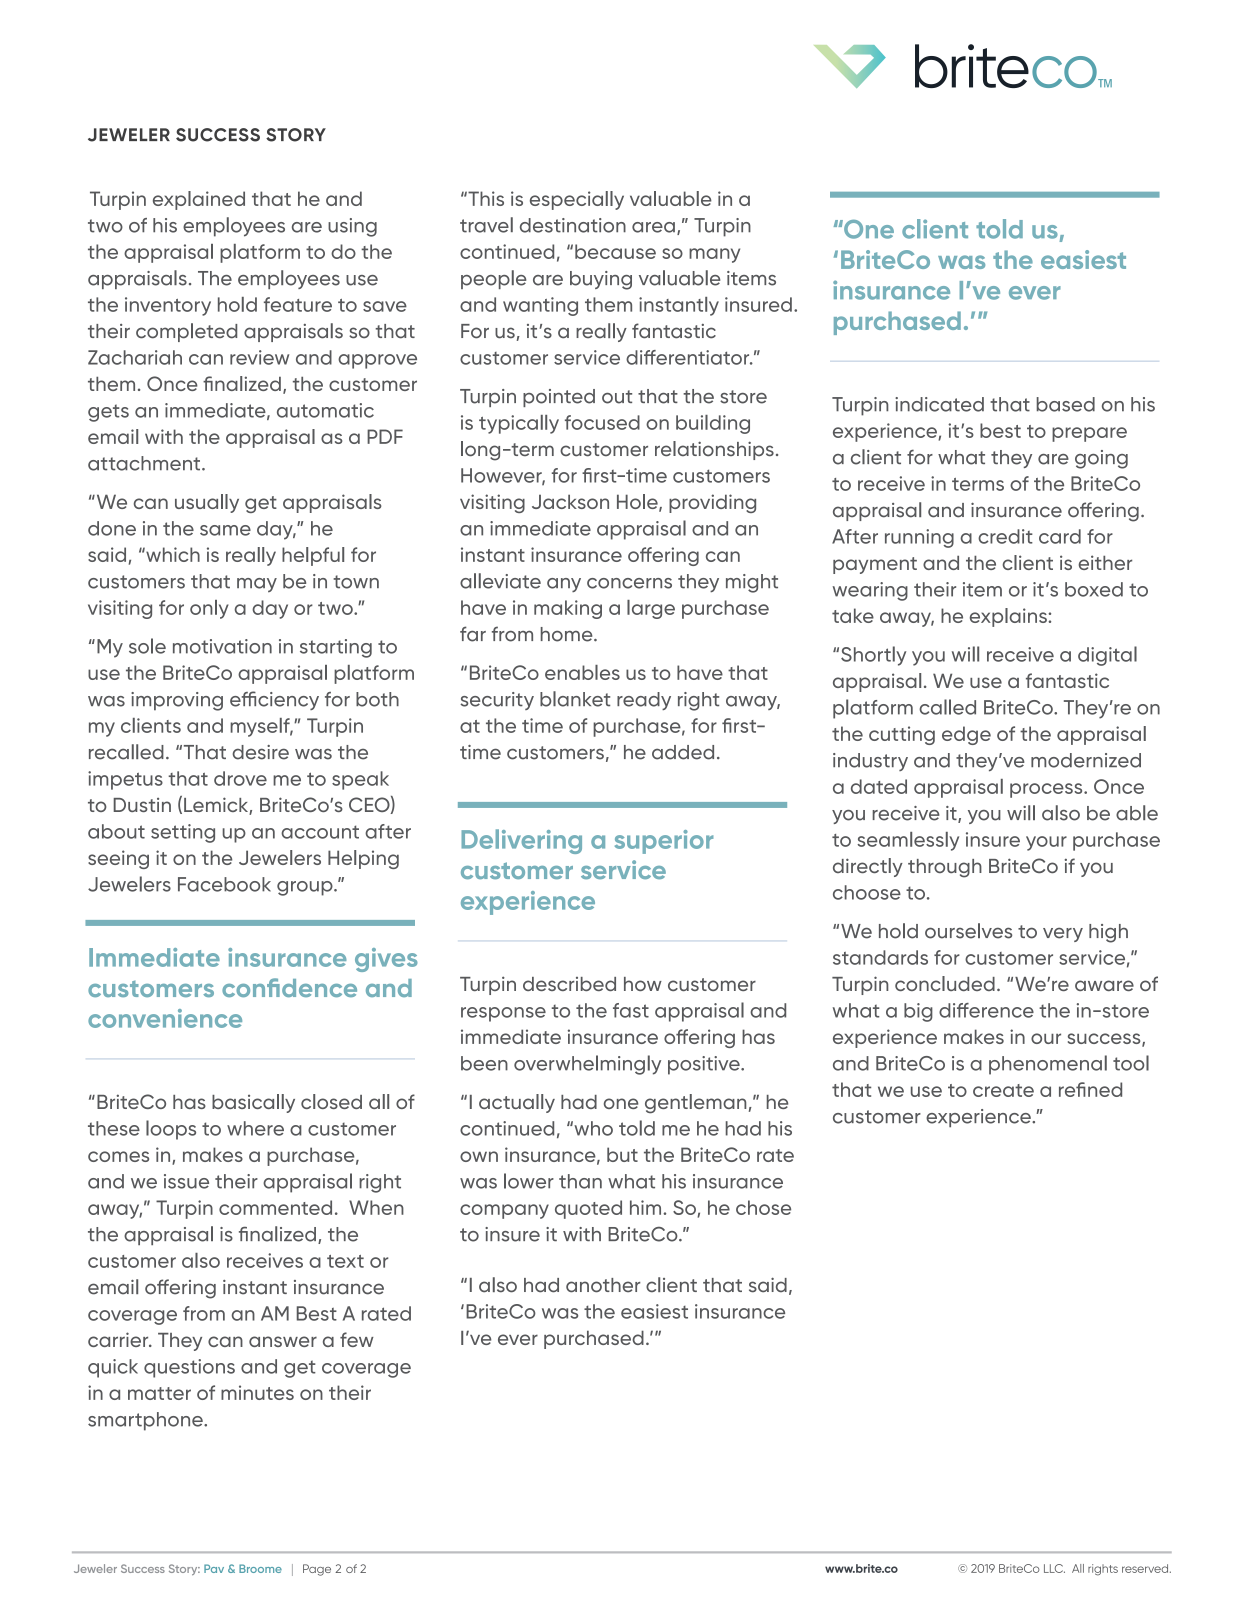  I want to click on based, so click(1066, 404).
